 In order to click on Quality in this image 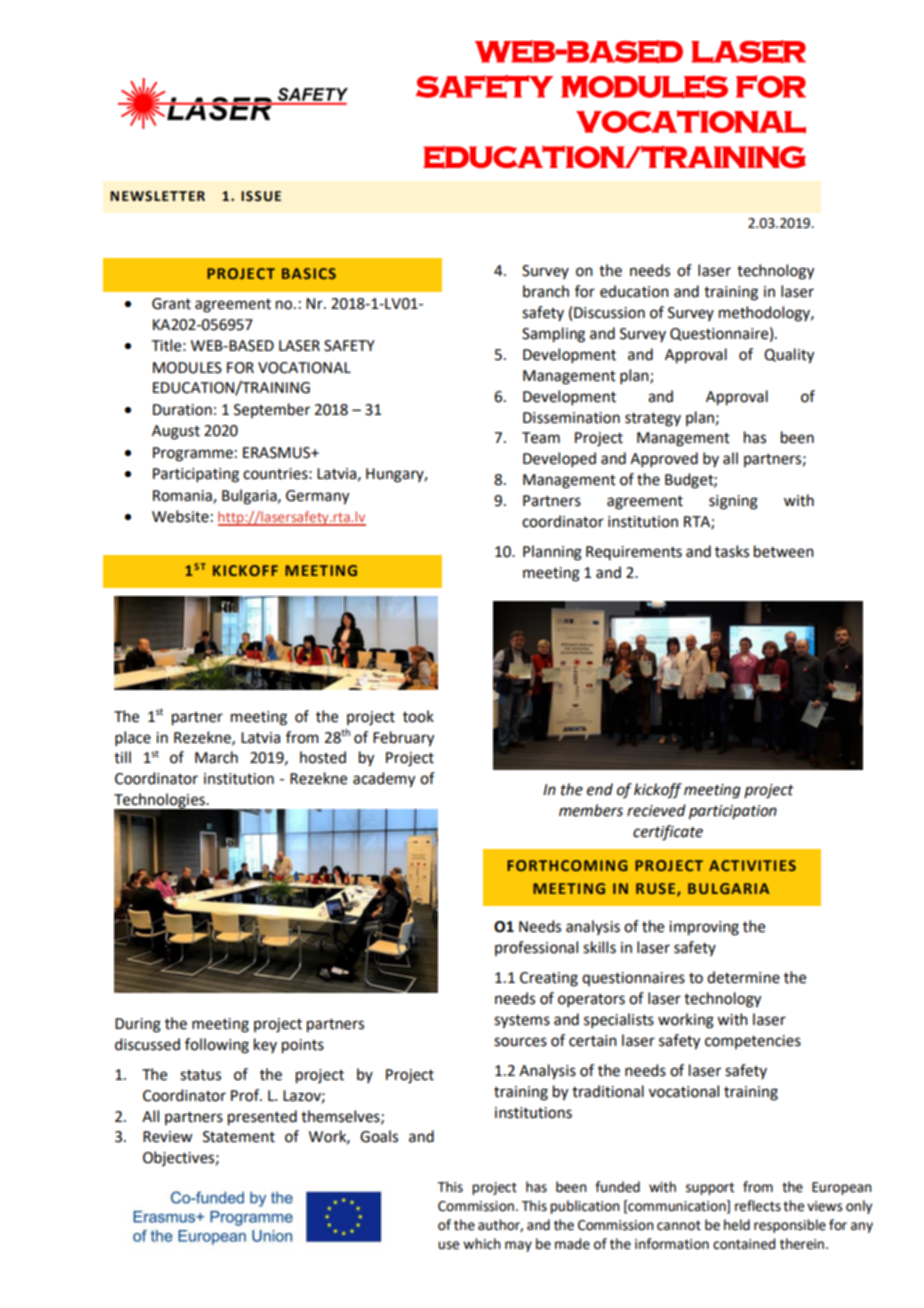, I will do `click(789, 356)`.
